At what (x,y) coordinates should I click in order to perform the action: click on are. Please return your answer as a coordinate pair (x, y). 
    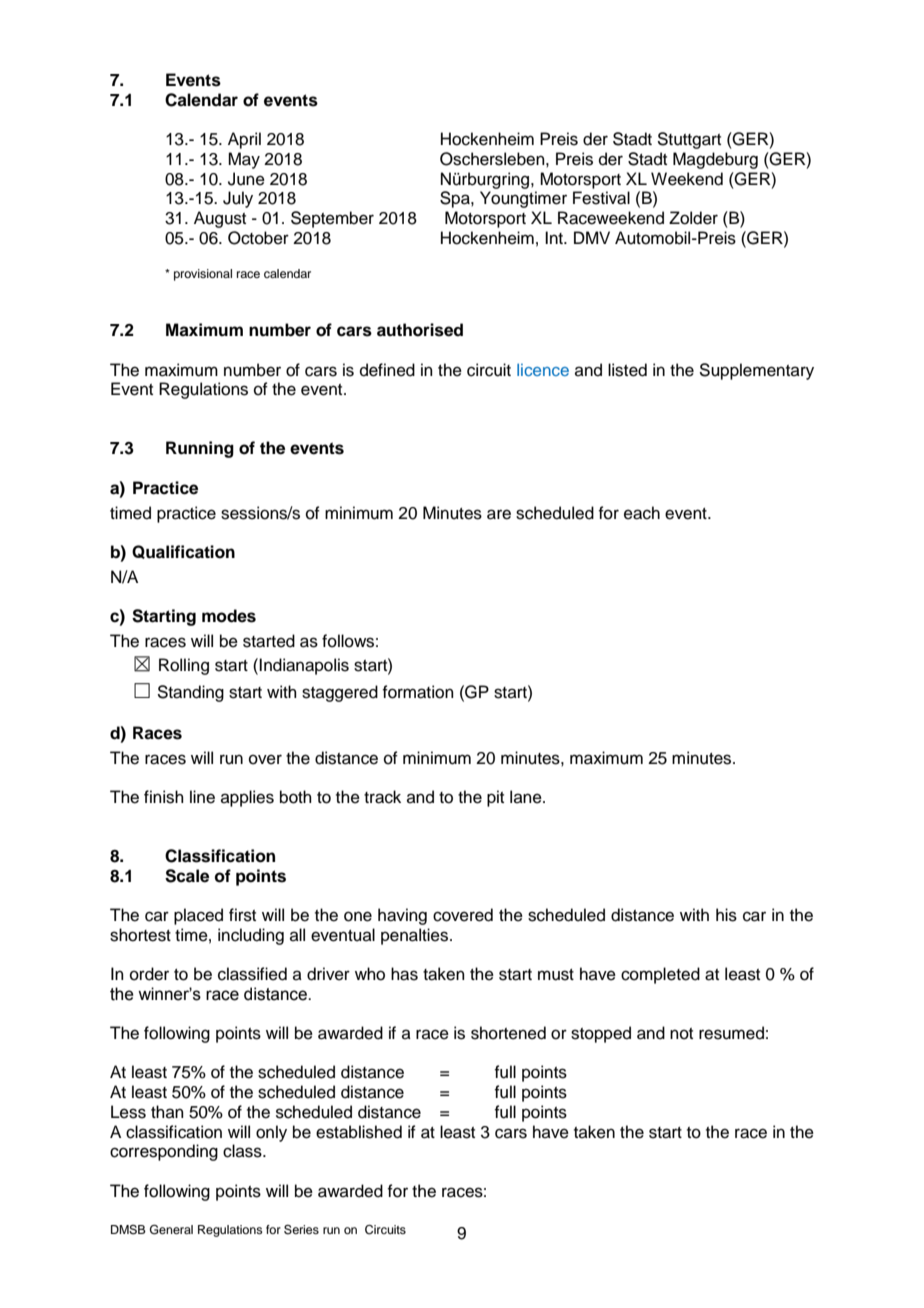
    Looking at the image, I should click on (499, 514).
